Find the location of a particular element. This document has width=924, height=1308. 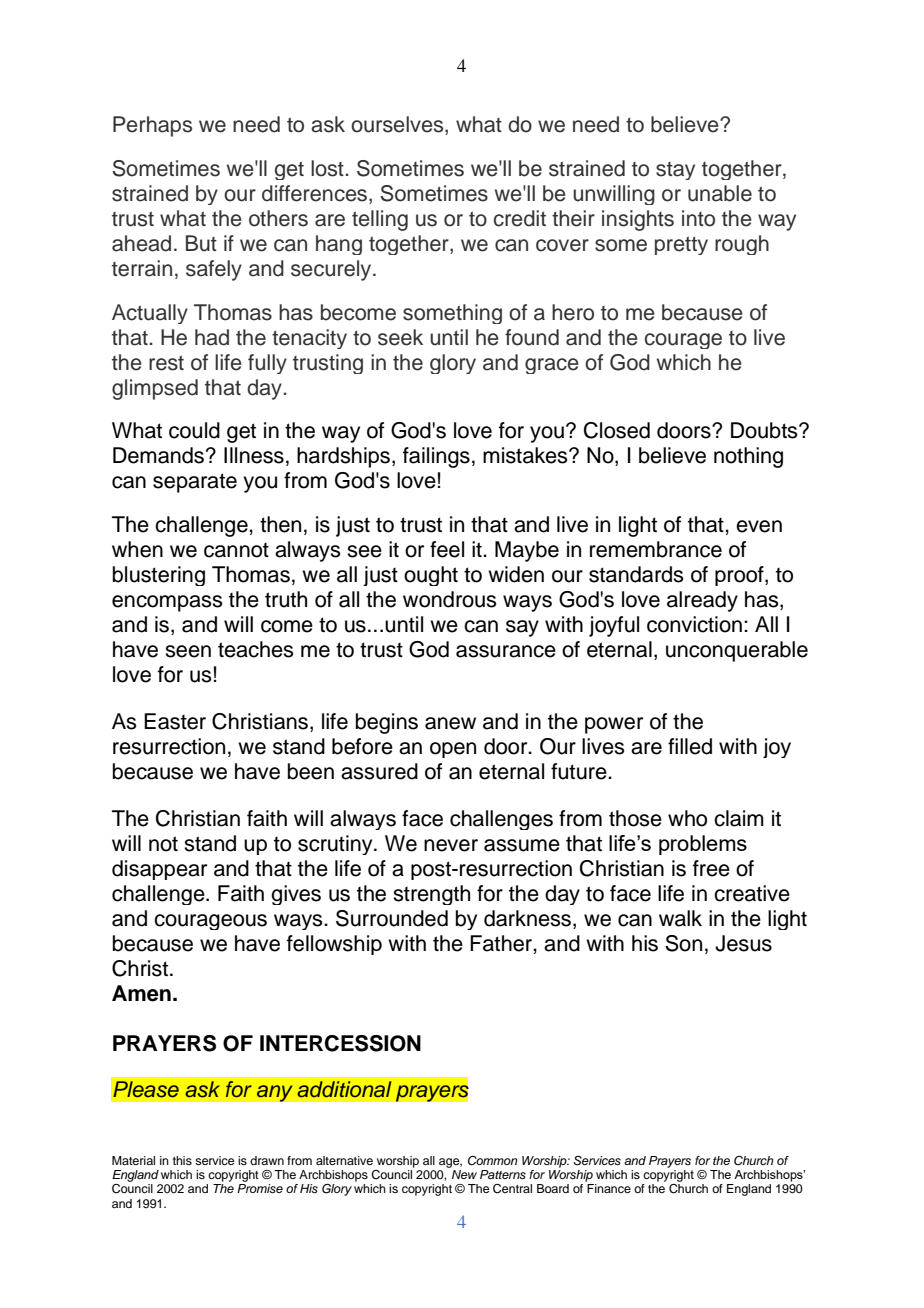

Finance is located at coordinates (609, 1188).
